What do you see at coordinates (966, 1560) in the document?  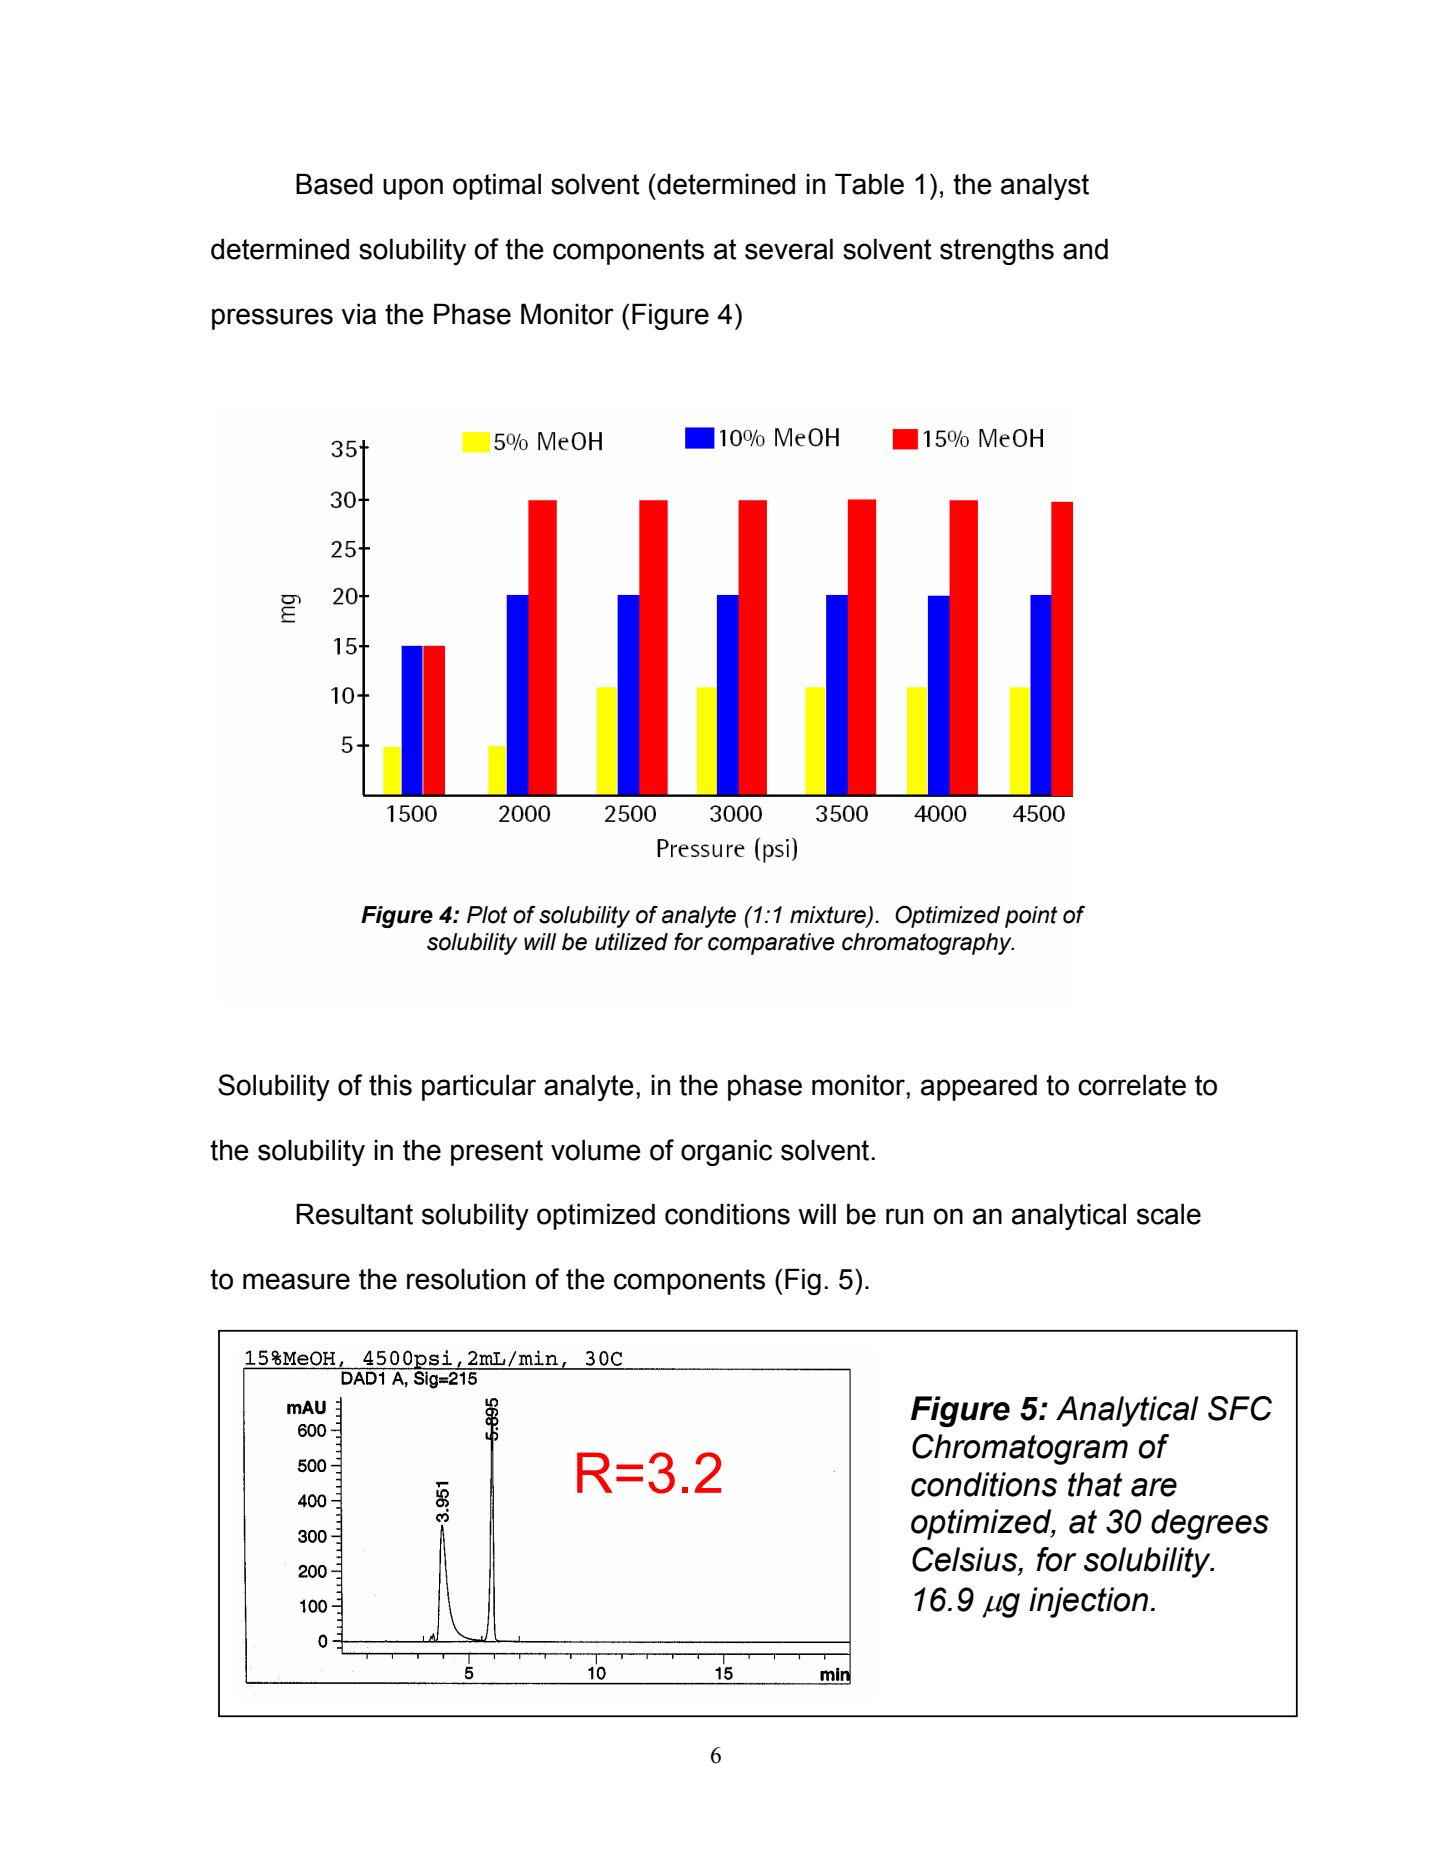 I see `Celsius` at bounding box center [966, 1560].
